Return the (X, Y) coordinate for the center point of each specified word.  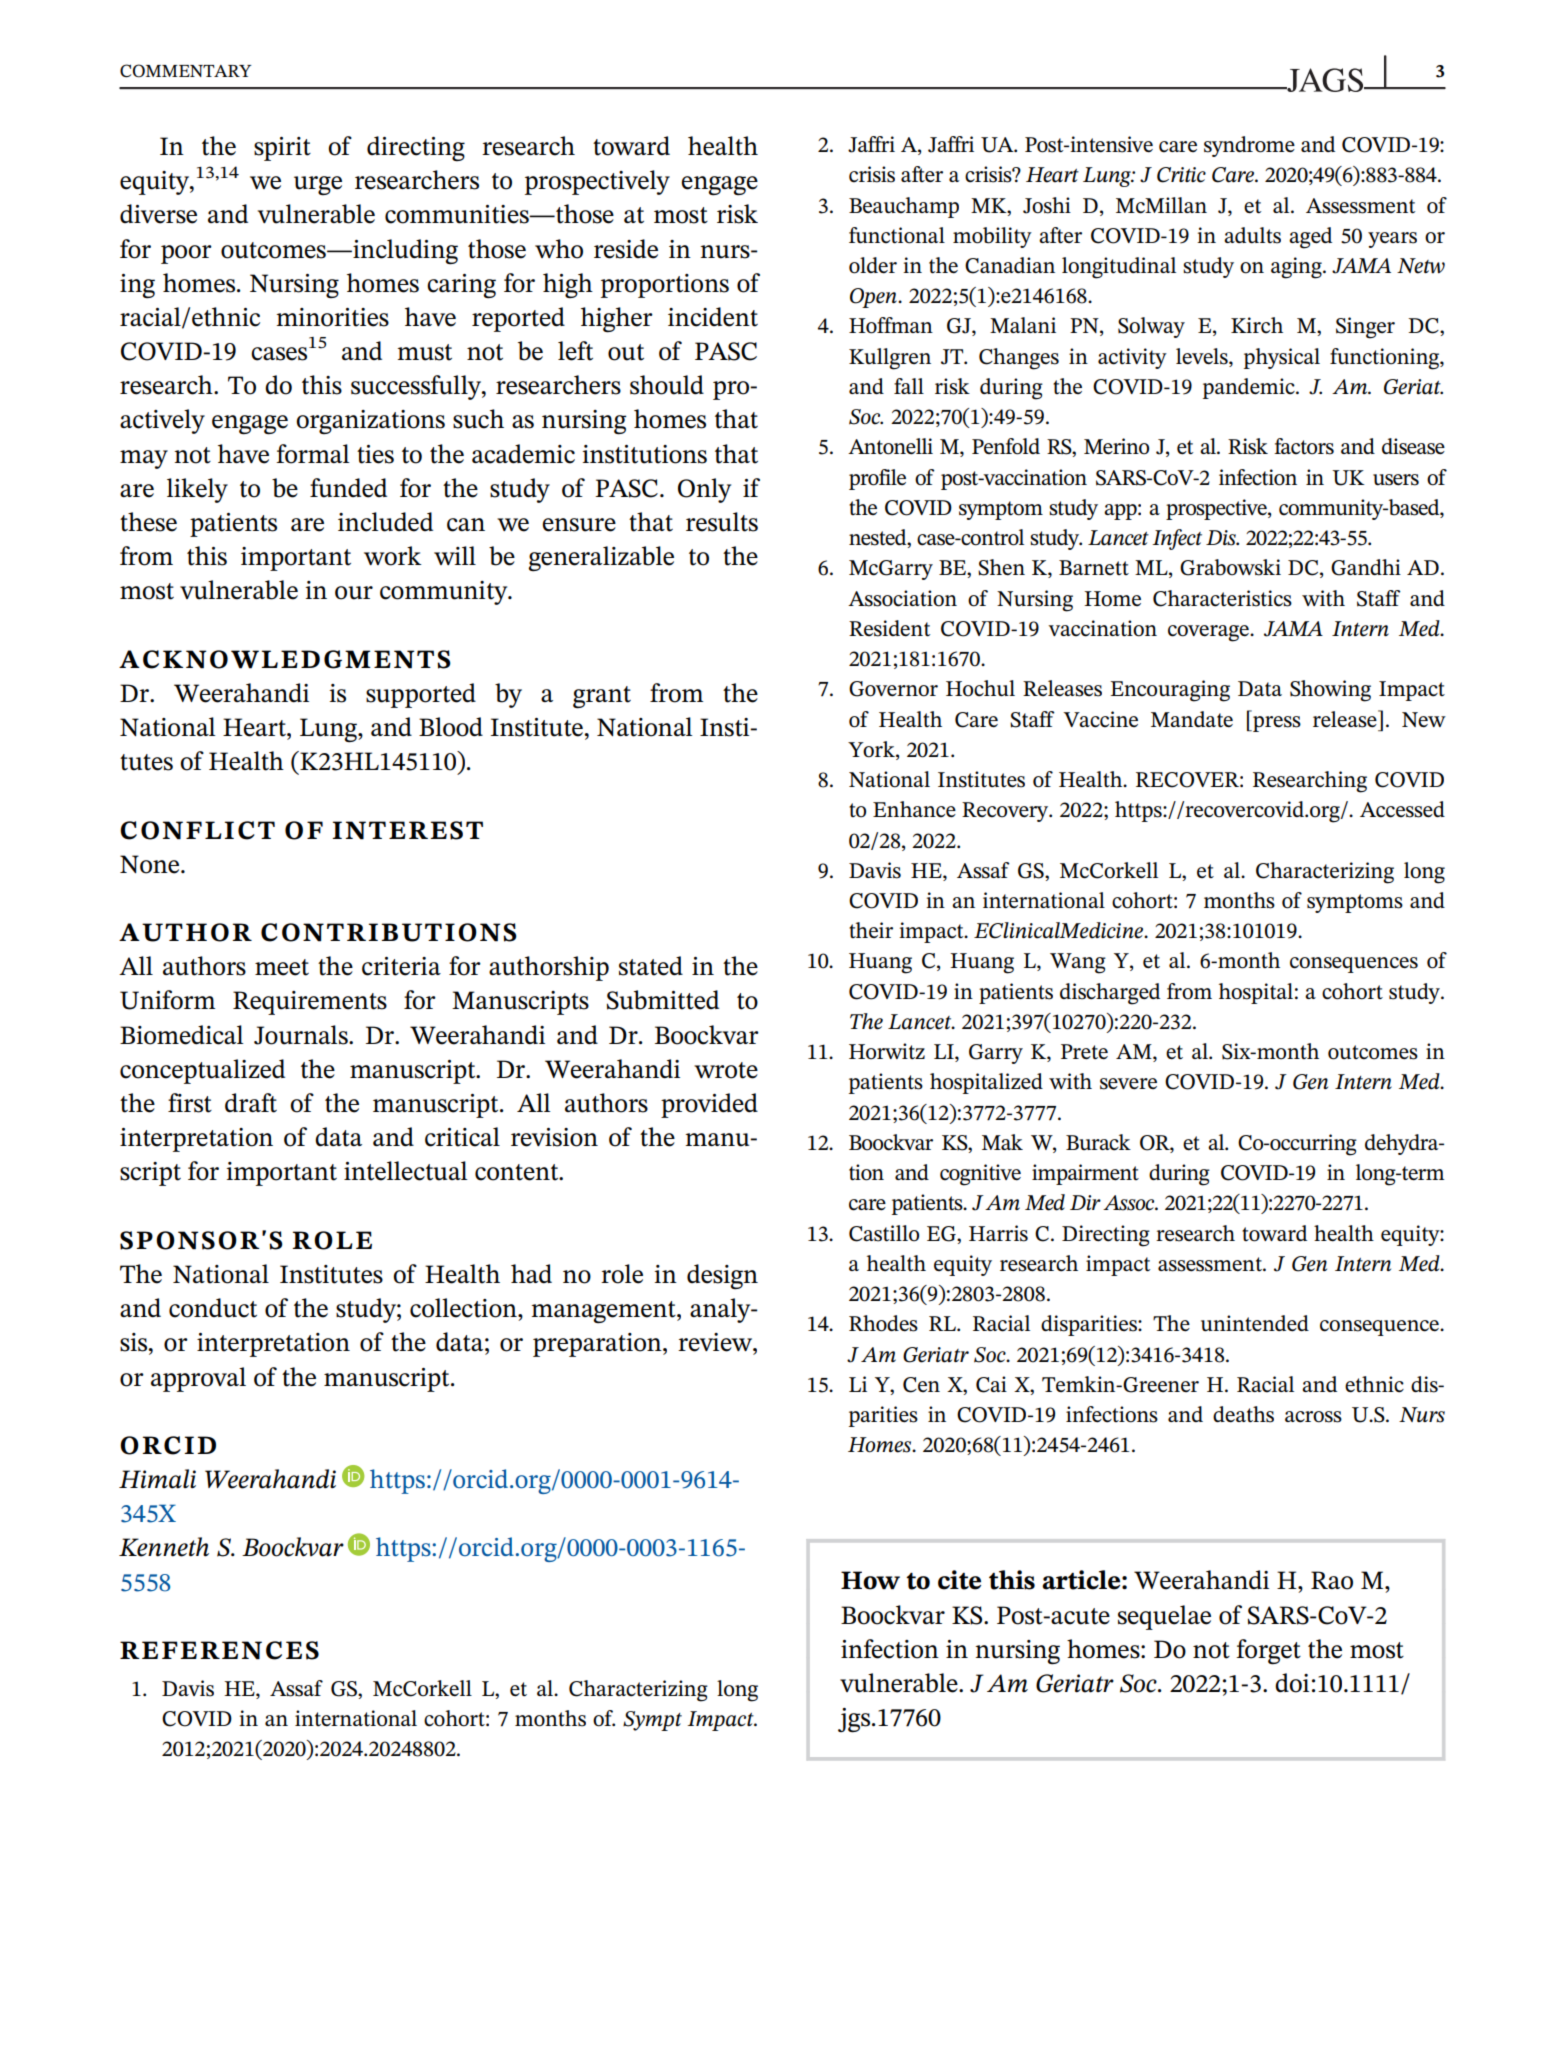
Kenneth (164, 1547)
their (871, 930)
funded (348, 488)
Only (704, 490)
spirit (282, 149)
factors (1304, 446)
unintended (1255, 1323)
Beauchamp (904, 207)
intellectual (406, 1171)
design (722, 1276)
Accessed (1402, 809)
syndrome (1249, 146)
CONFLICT (197, 830)
